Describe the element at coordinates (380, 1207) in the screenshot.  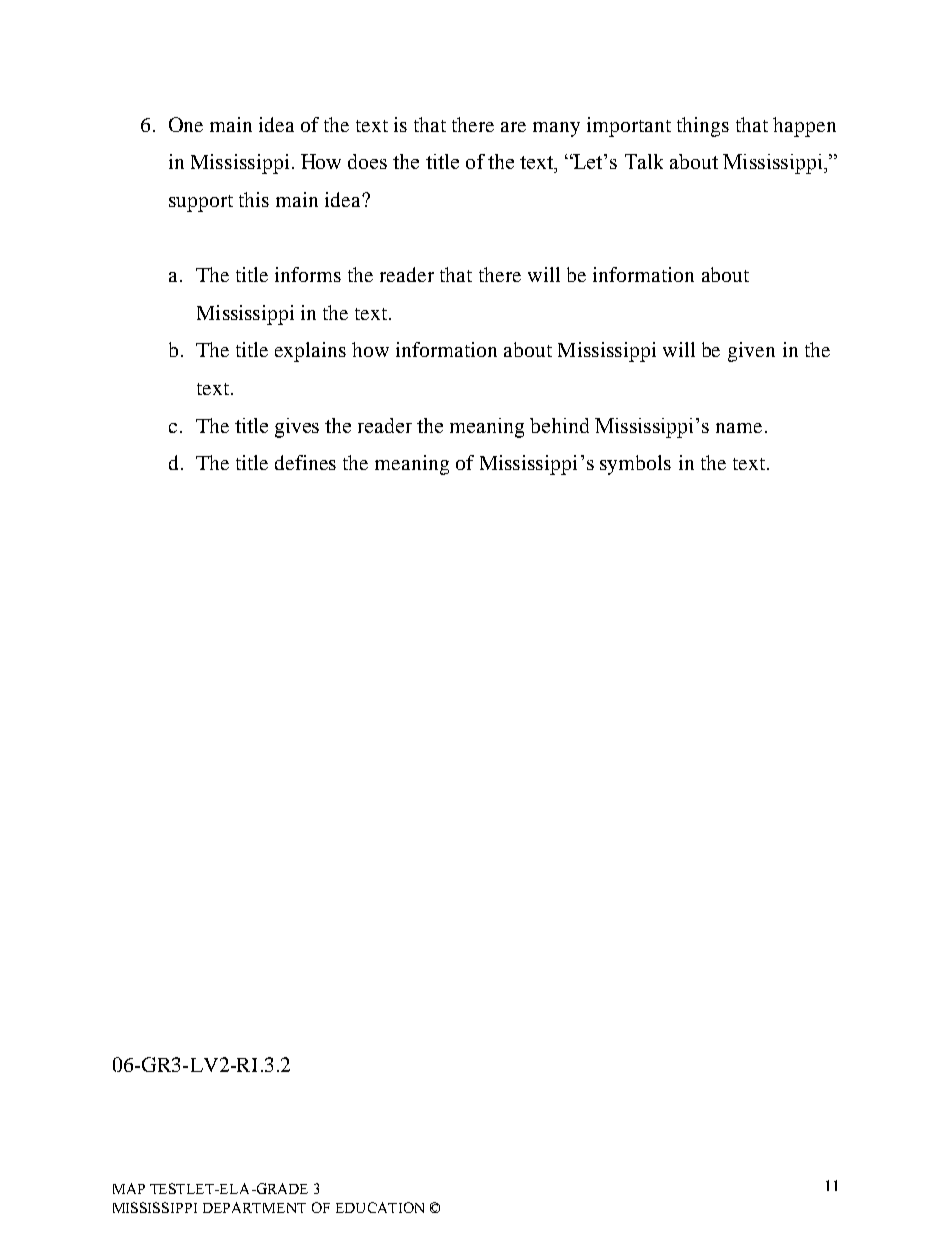
I see `EDUCATION` at that location.
